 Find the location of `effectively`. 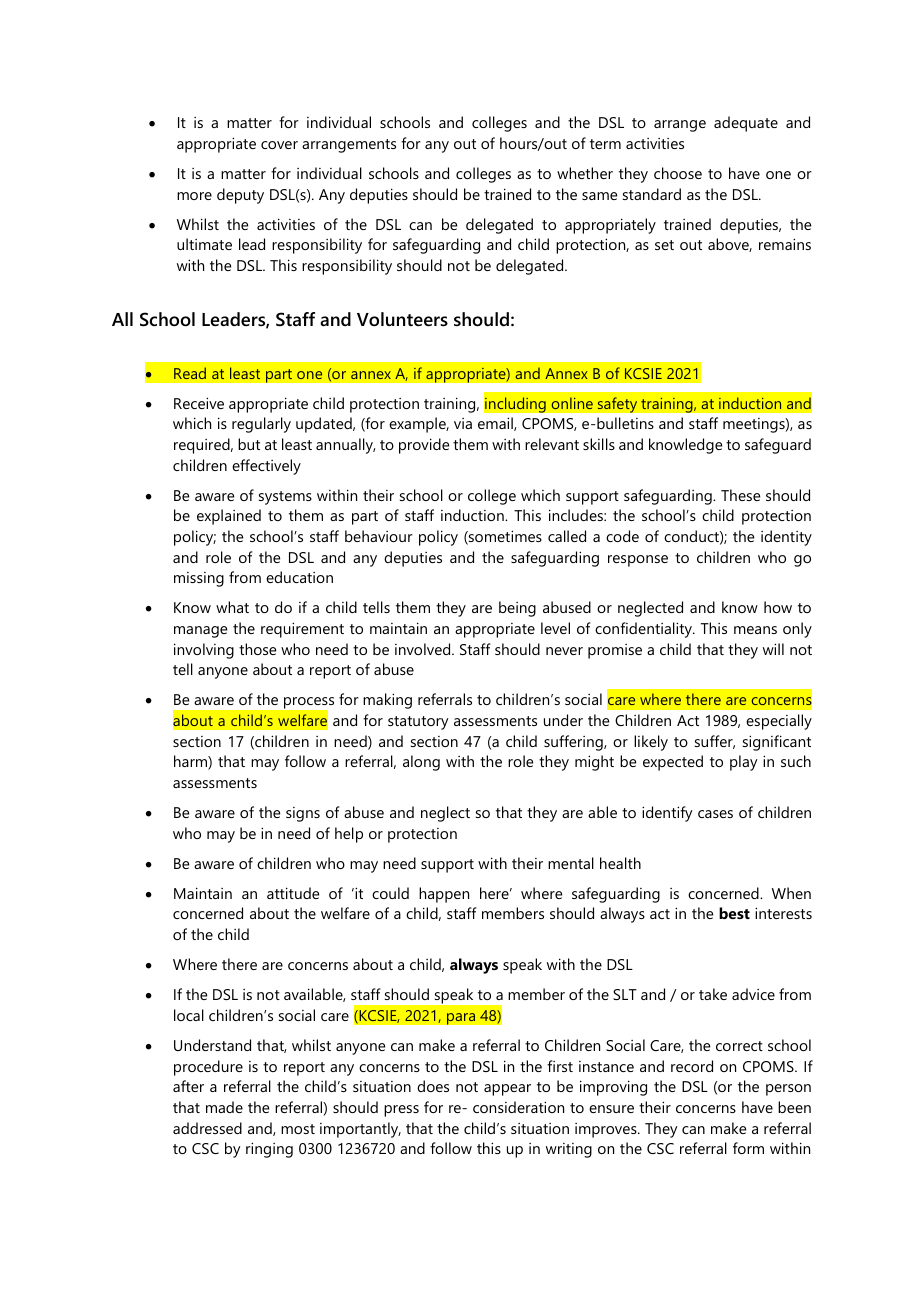

effectively is located at coordinates (266, 467).
